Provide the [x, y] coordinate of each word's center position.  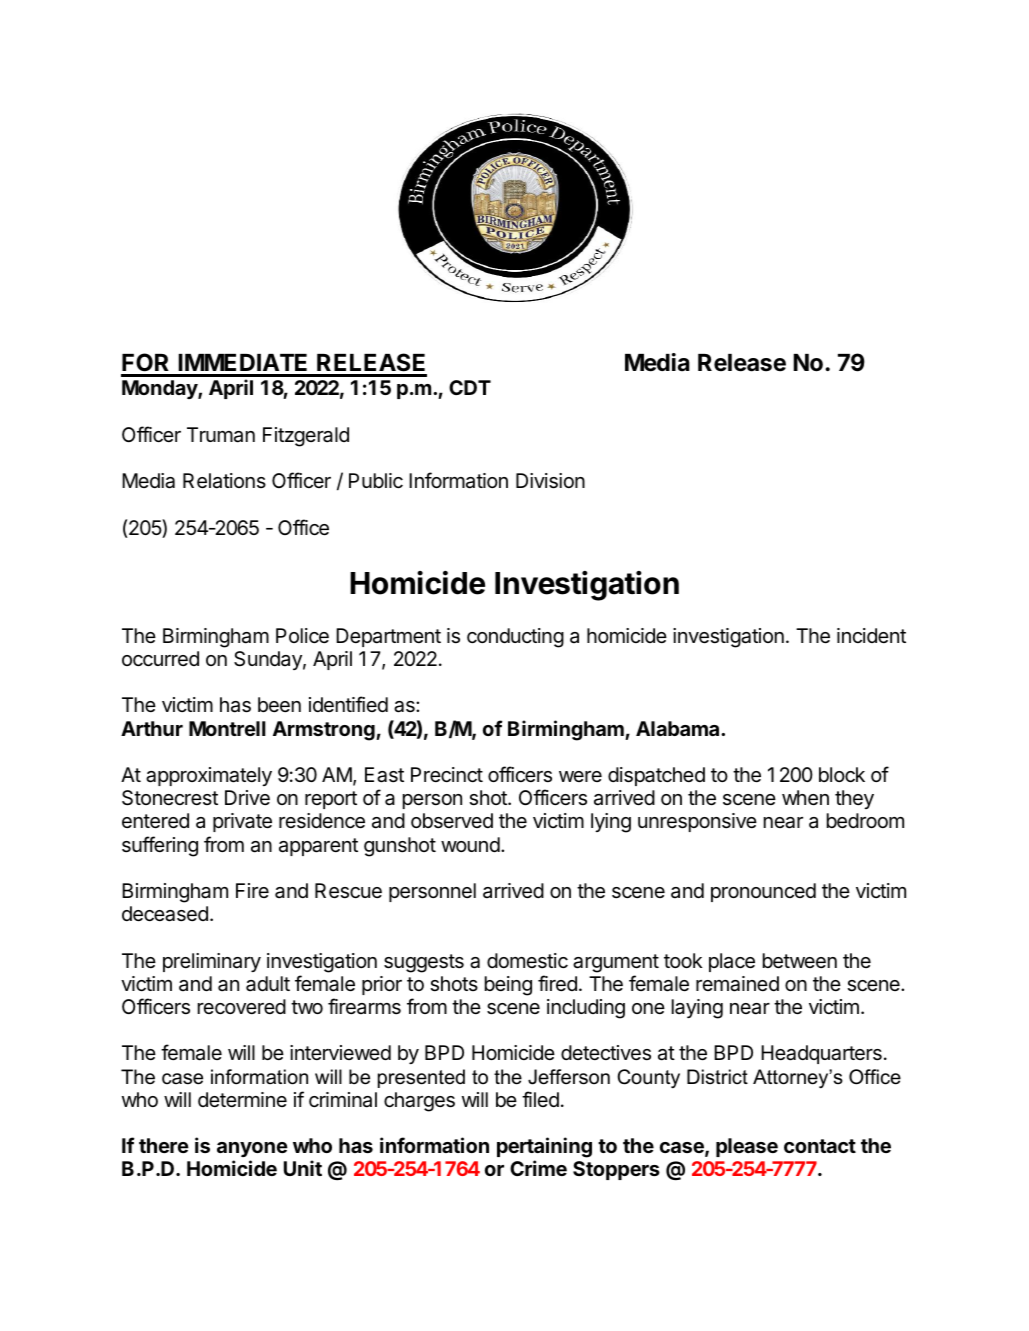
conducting [515, 638]
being [508, 986]
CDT [470, 387]
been [279, 704]
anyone [252, 1149]
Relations [224, 481]
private [242, 822]
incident [871, 635]
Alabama [679, 728]
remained [737, 984]
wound [470, 844]
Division [550, 481]
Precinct [447, 775]
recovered [242, 1007]
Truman [221, 435]
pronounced [763, 892]
